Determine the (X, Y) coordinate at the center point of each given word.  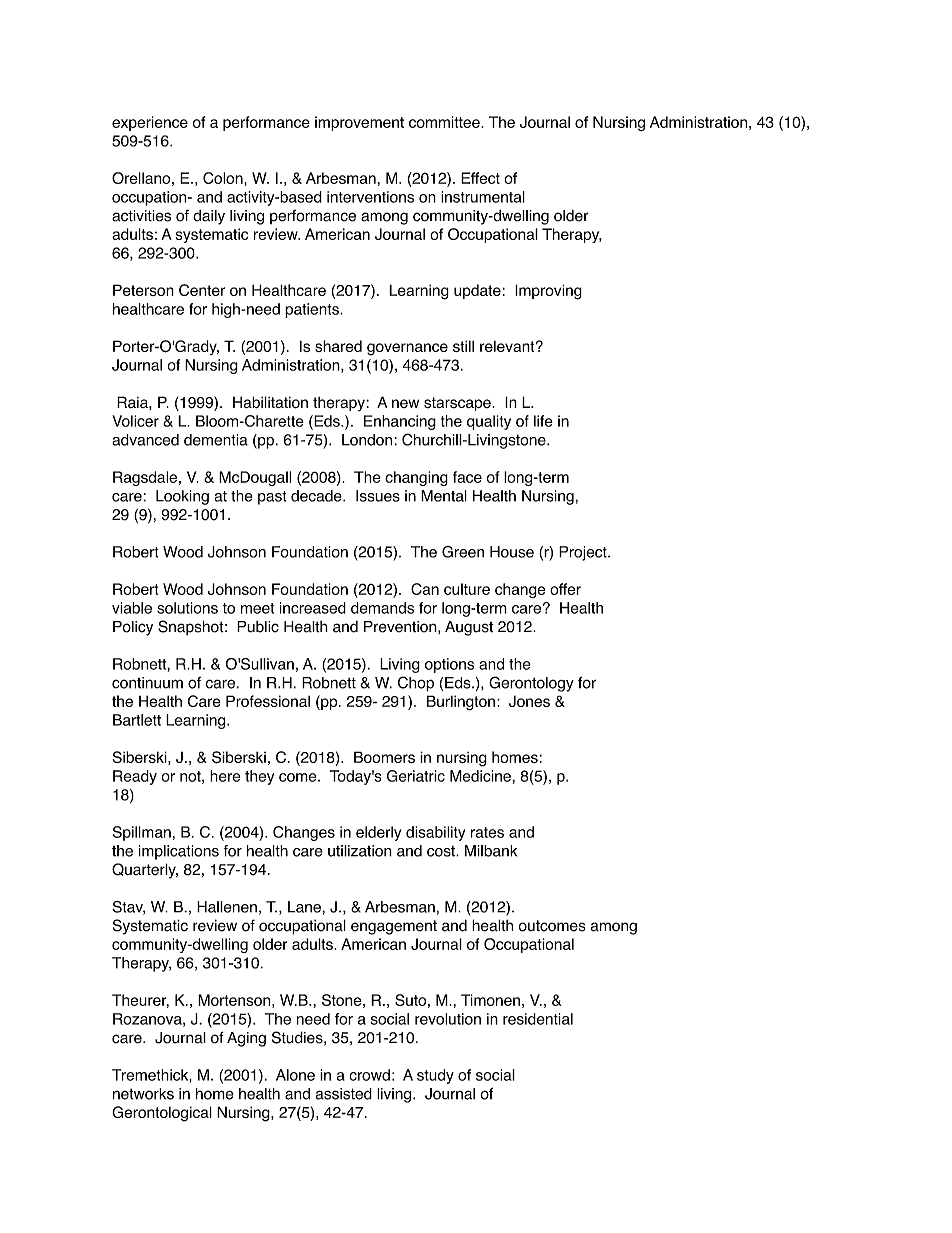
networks (143, 1094)
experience (150, 123)
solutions (187, 608)
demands (382, 608)
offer (565, 589)
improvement (359, 123)
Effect (480, 178)
